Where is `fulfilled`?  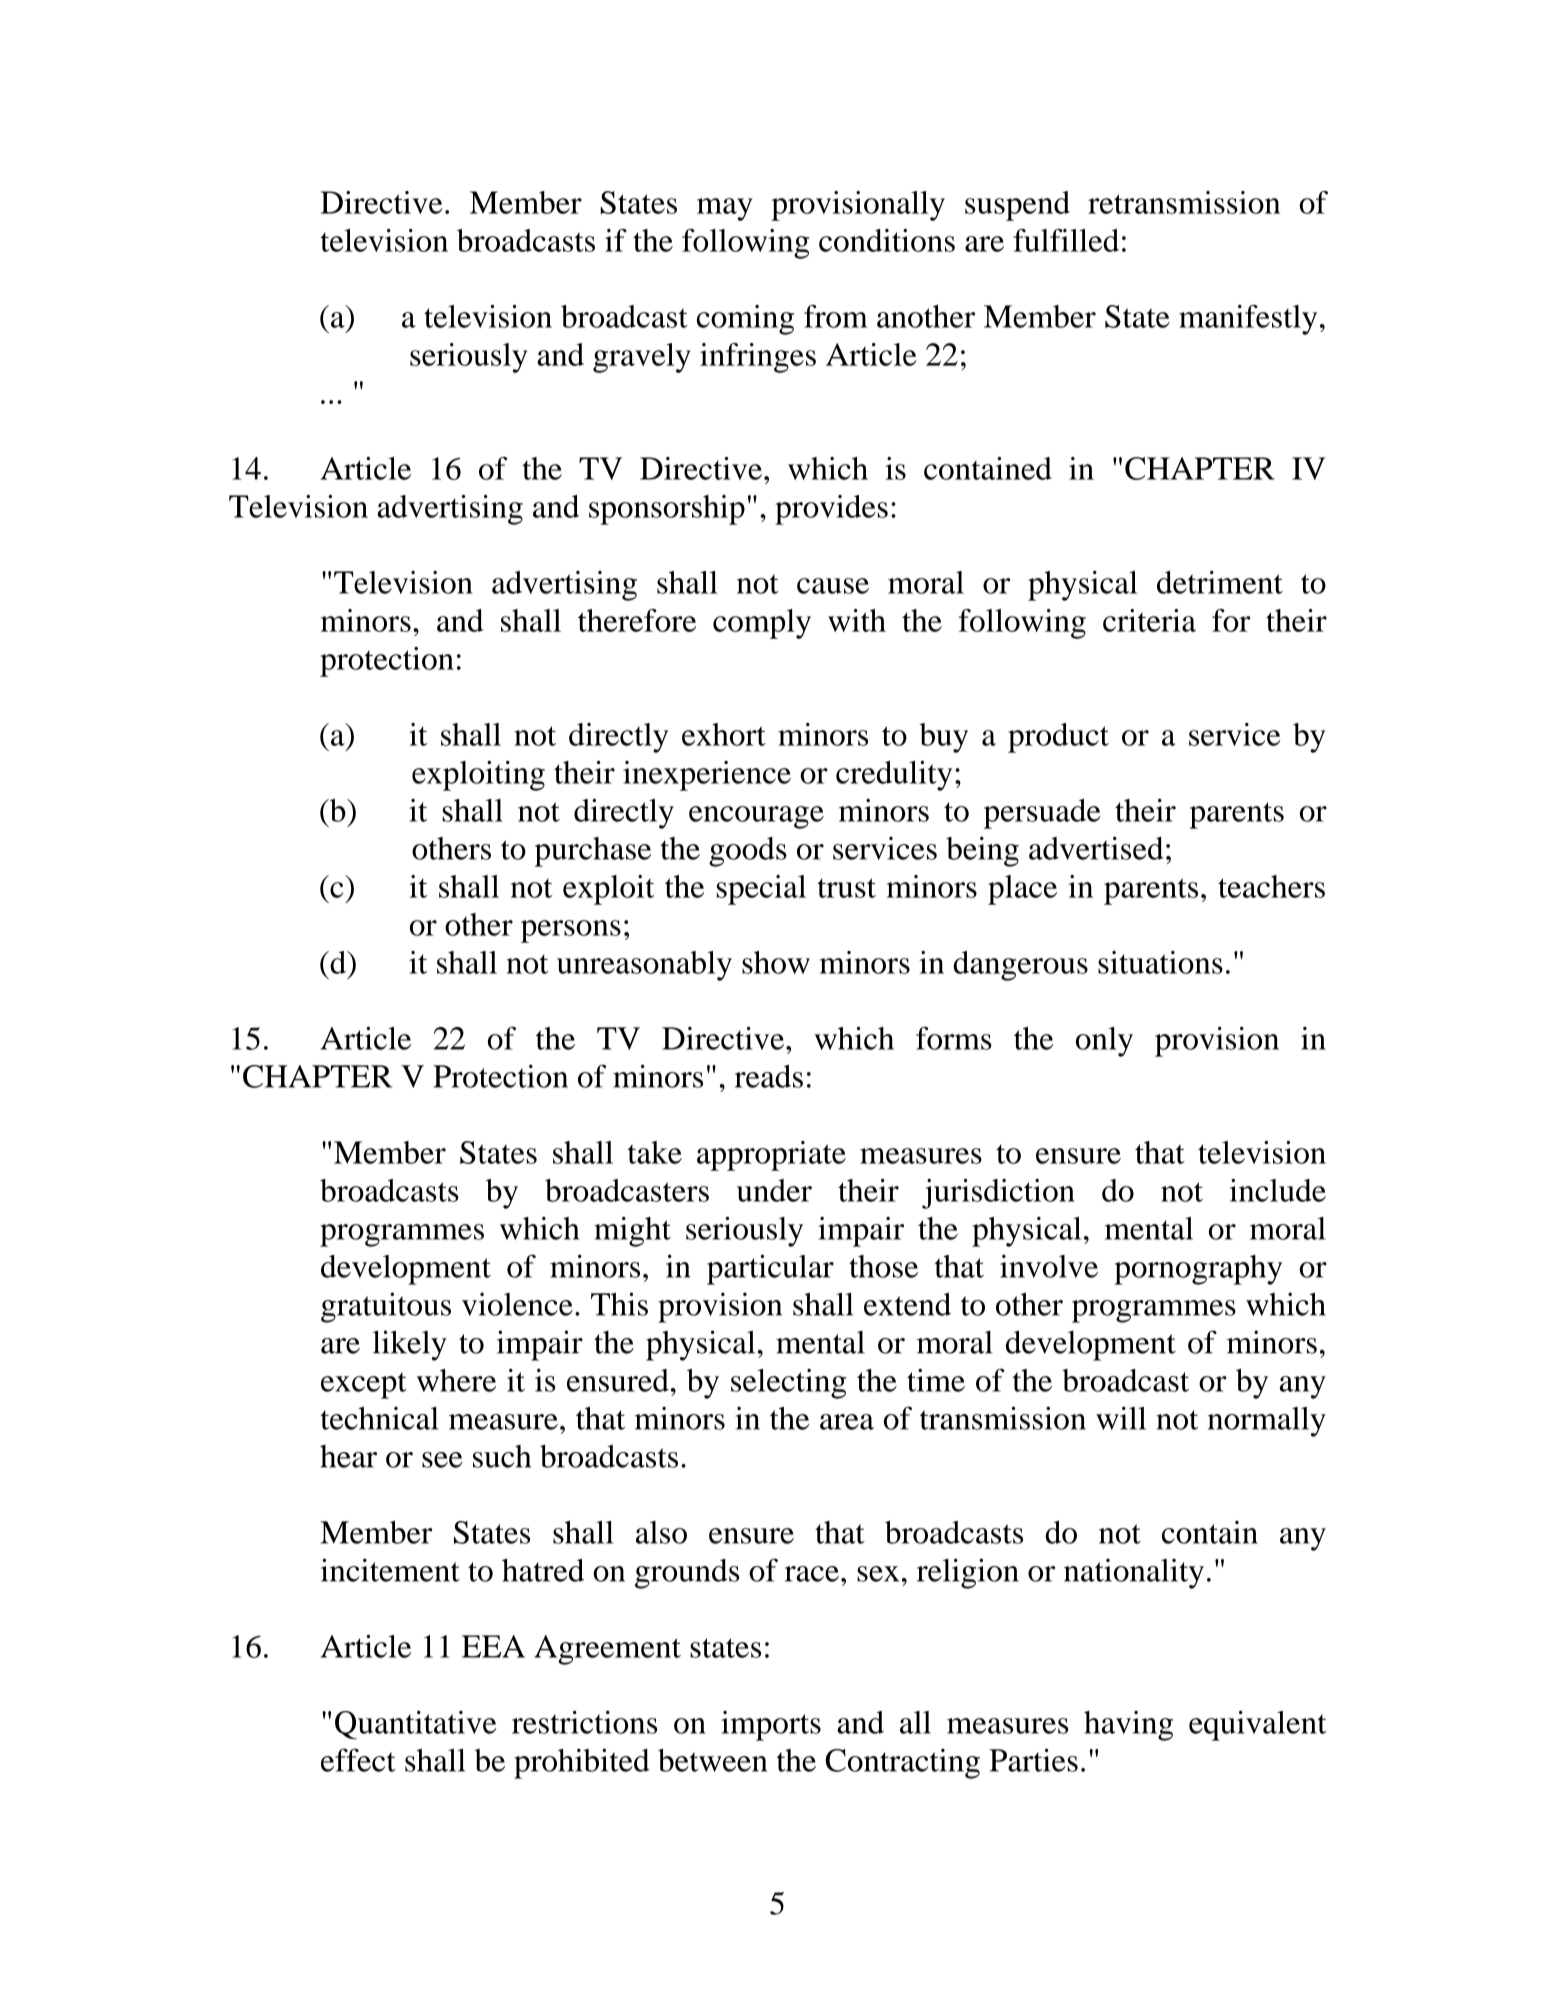 fulfilled is located at coordinates (1066, 240).
